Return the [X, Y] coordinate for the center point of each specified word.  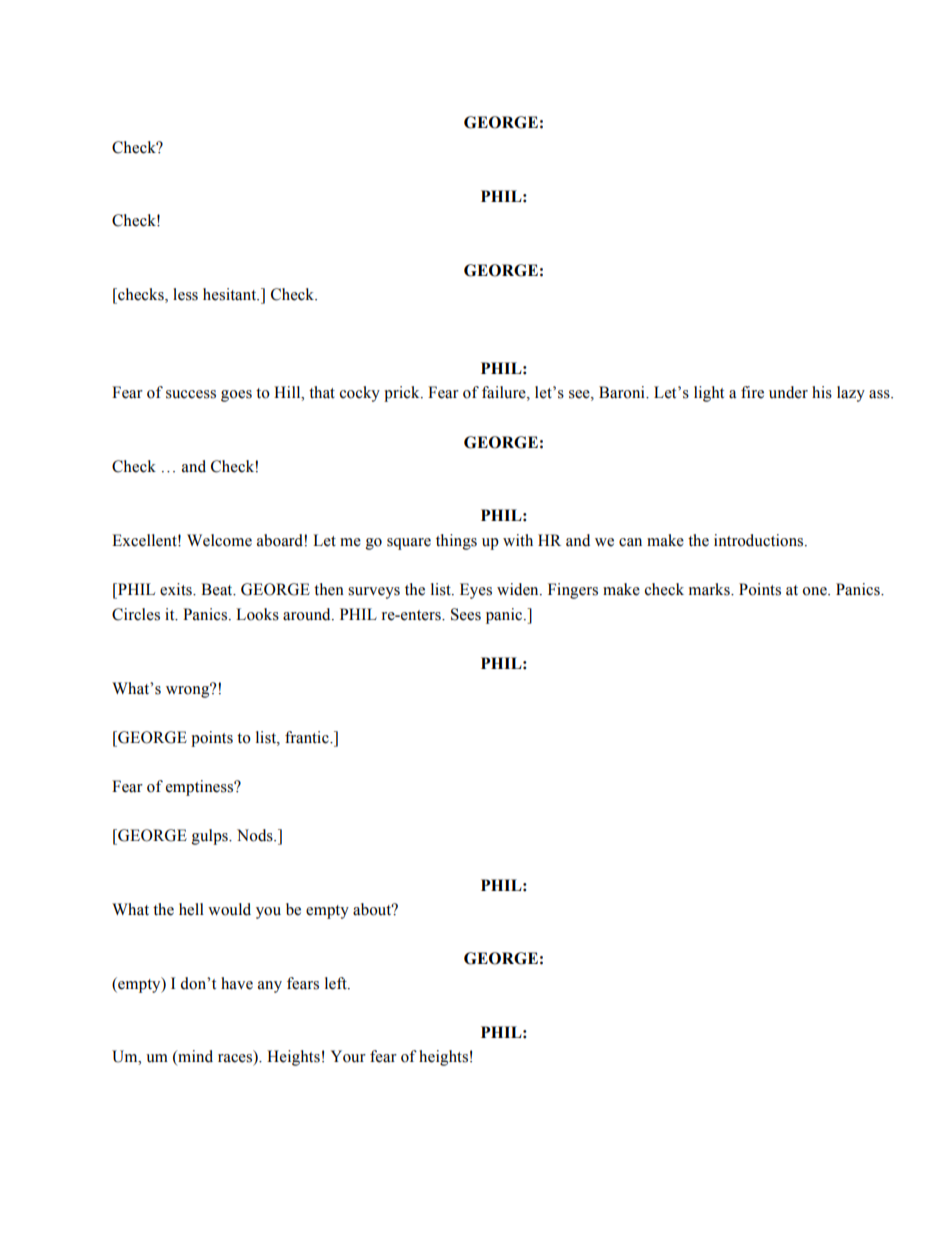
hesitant [231, 294]
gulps [211, 837]
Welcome [219, 540]
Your [348, 1056]
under [788, 392]
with [518, 540]
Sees [466, 614]
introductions [760, 540]
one [815, 591]
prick [403, 394]
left [337, 983]
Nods [256, 835]
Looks [257, 614]
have [237, 983]
